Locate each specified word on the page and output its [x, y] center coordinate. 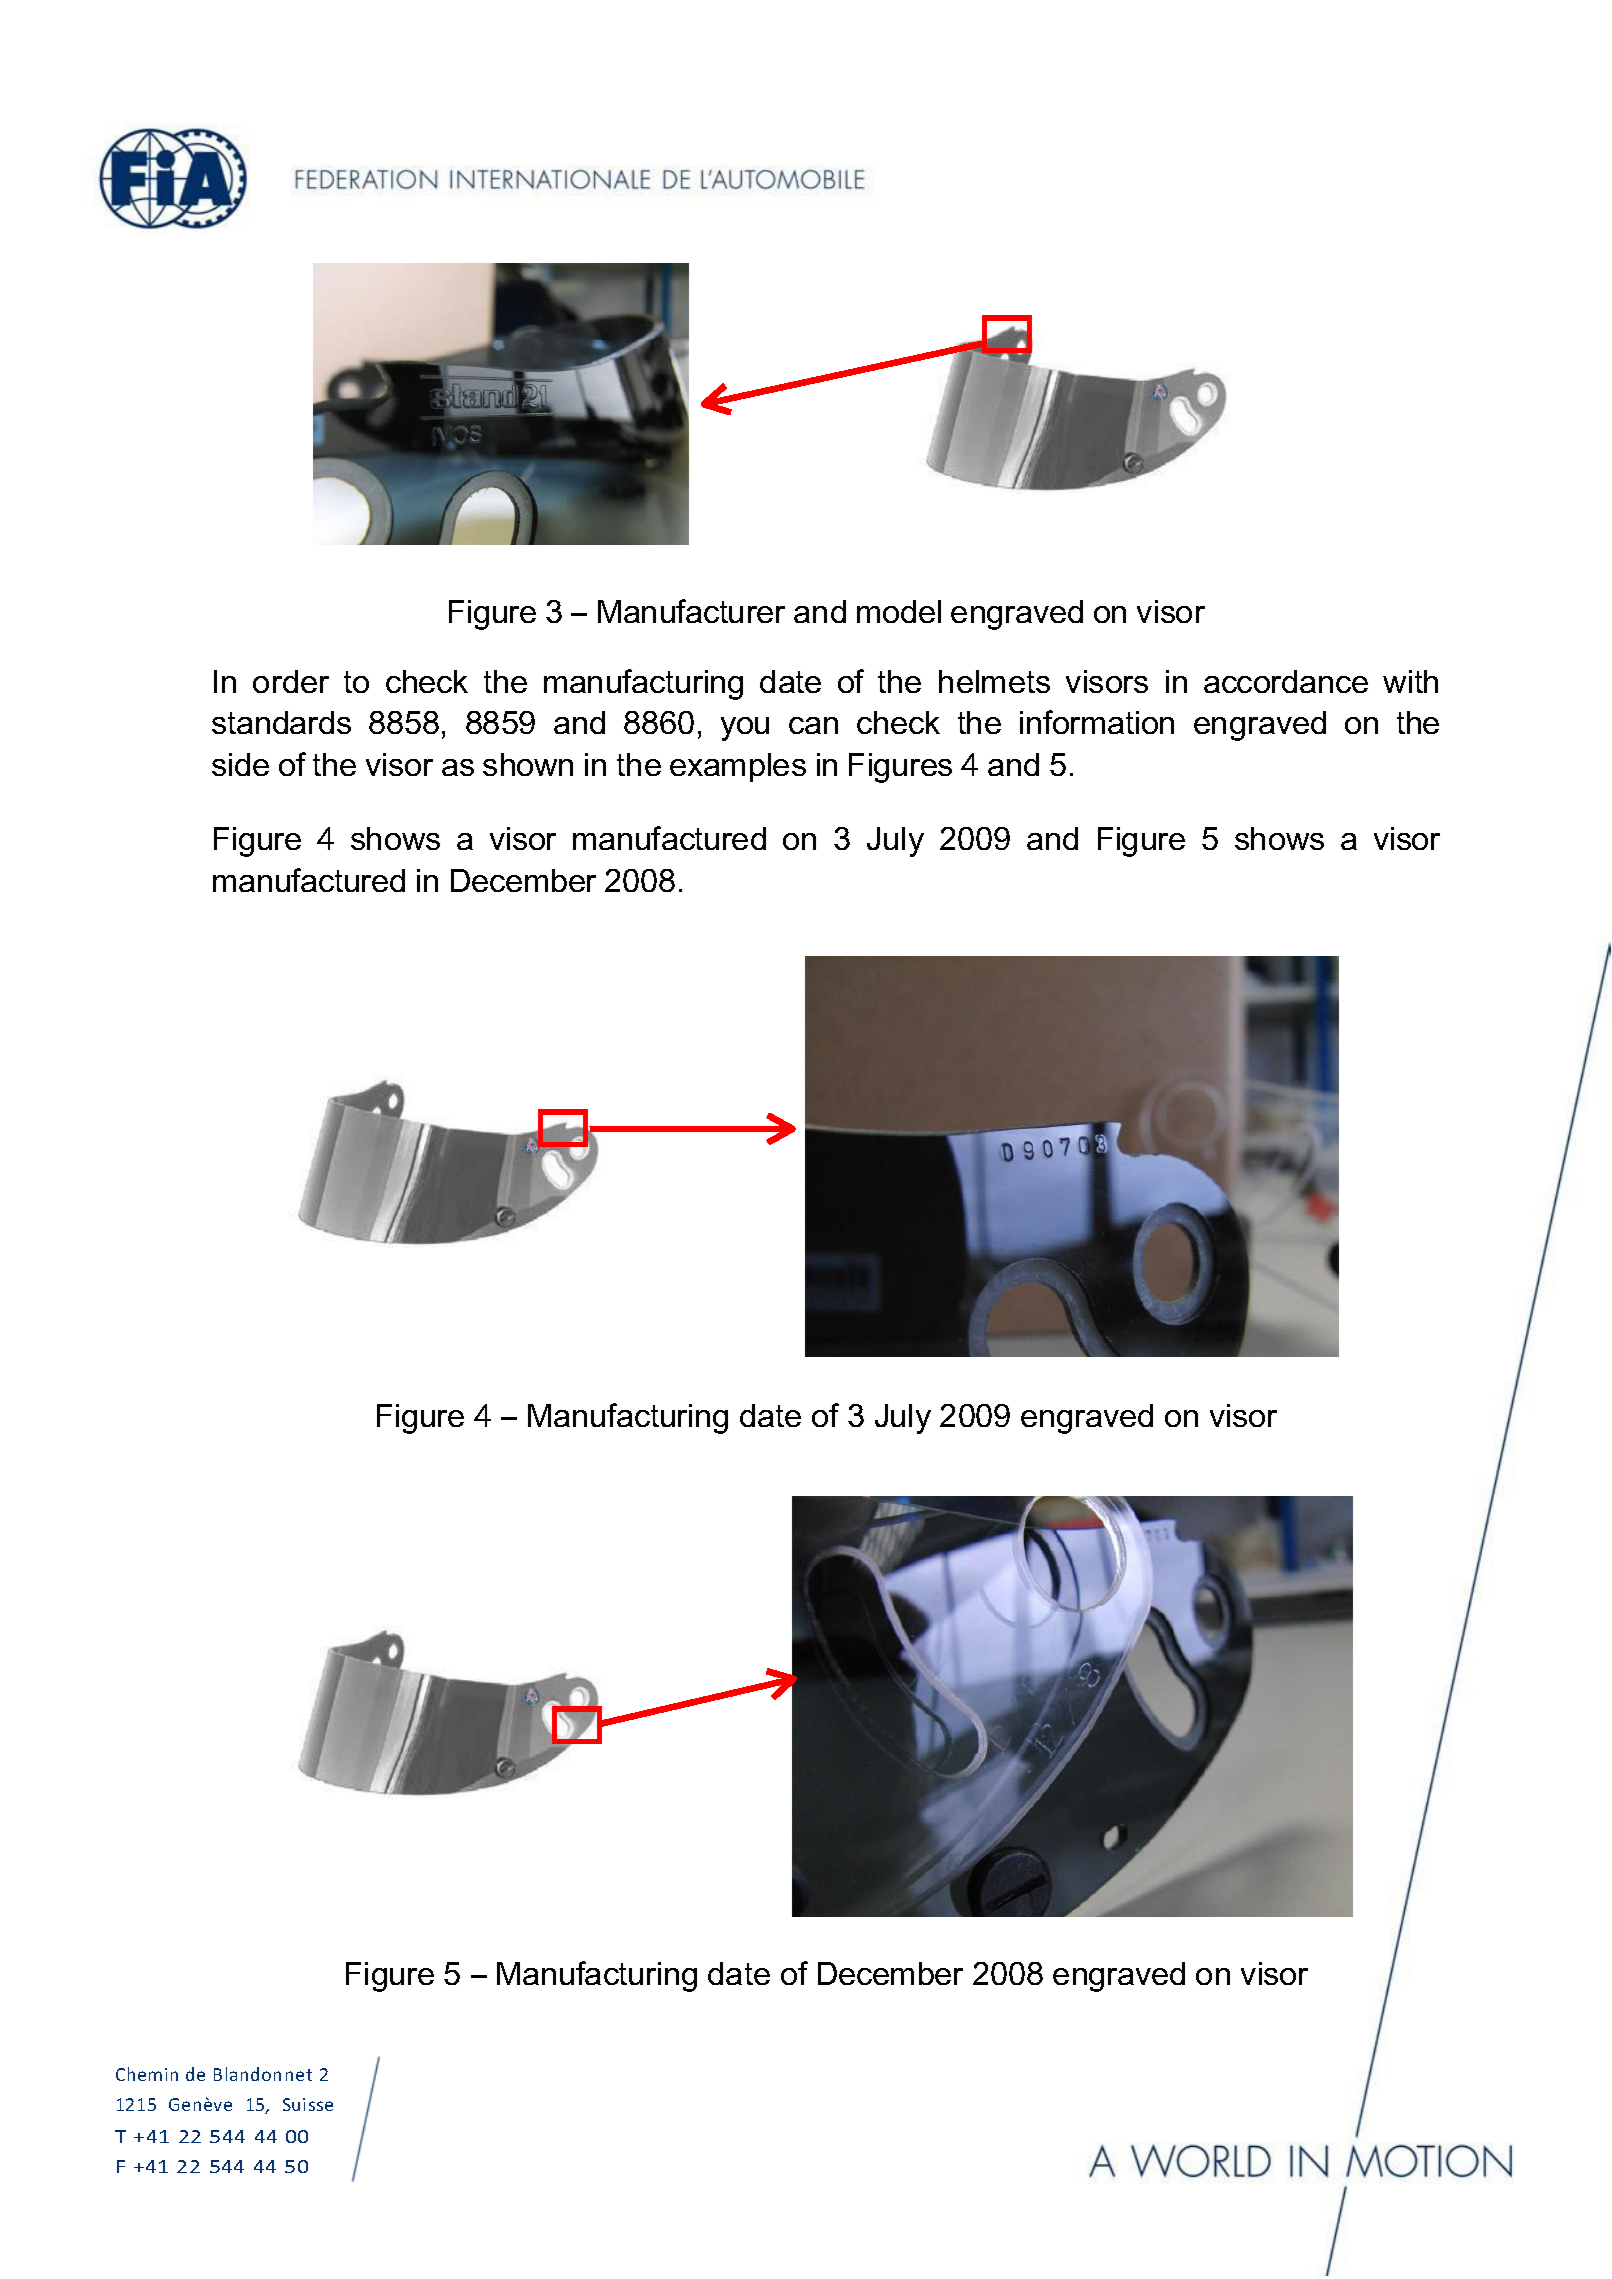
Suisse [308, 2104]
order [291, 681]
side [240, 764]
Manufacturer [691, 611]
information [1097, 722]
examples [738, 767]
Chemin [147, 2074]
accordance [1286, 681]
